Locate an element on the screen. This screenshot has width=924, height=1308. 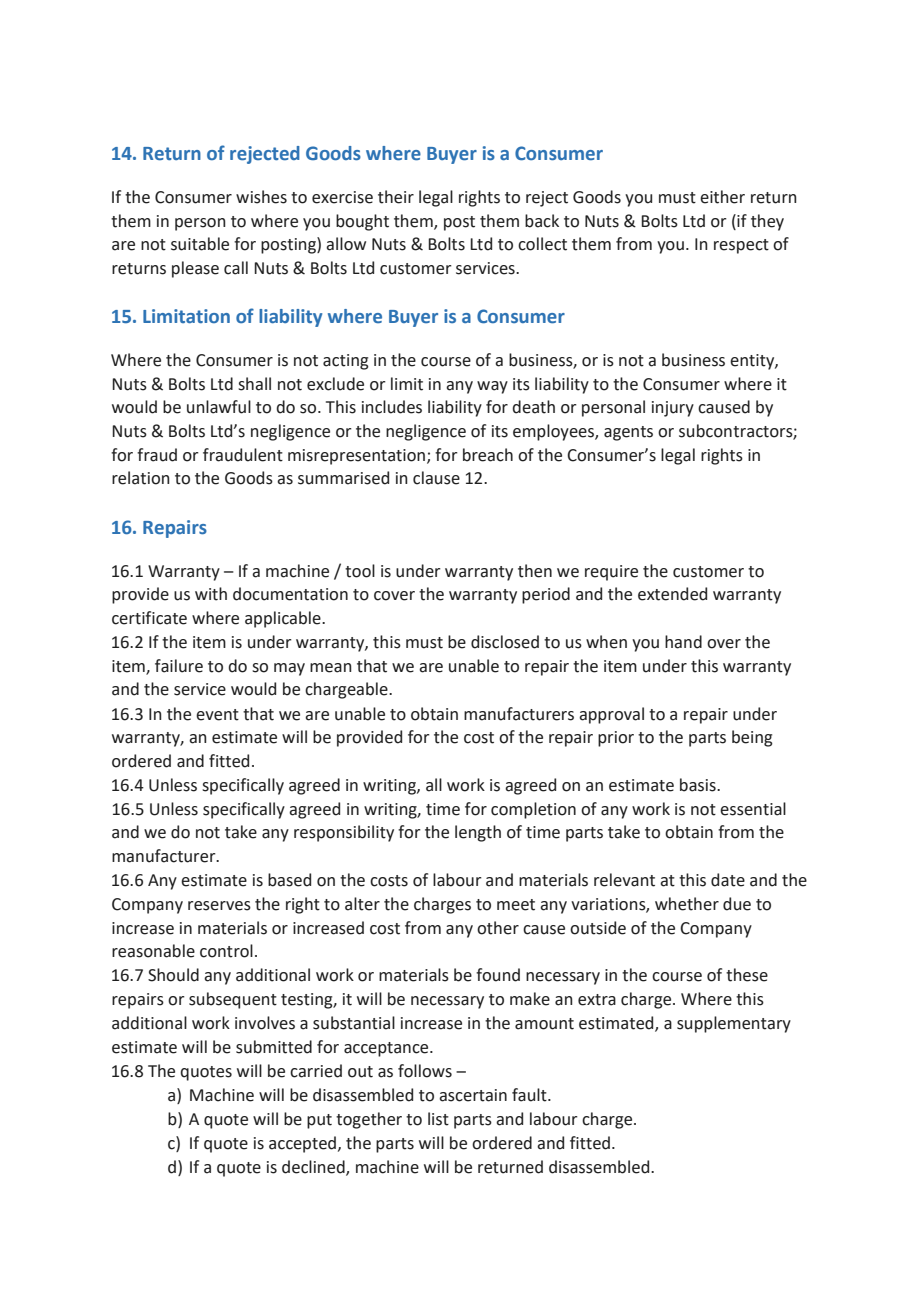
either is located at coordinates (722, 197).
